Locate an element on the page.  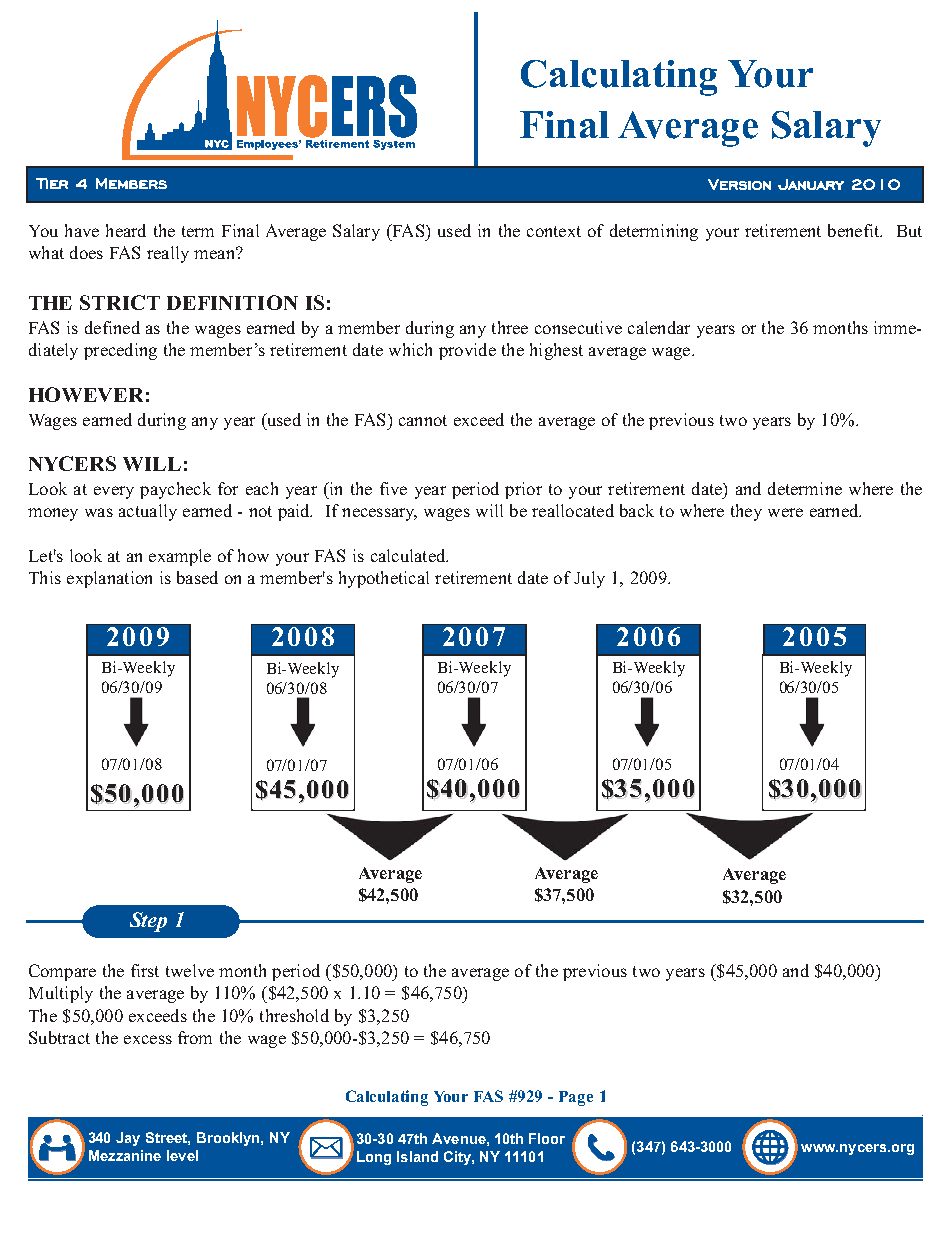
January is located at coordinates (811, 184).
